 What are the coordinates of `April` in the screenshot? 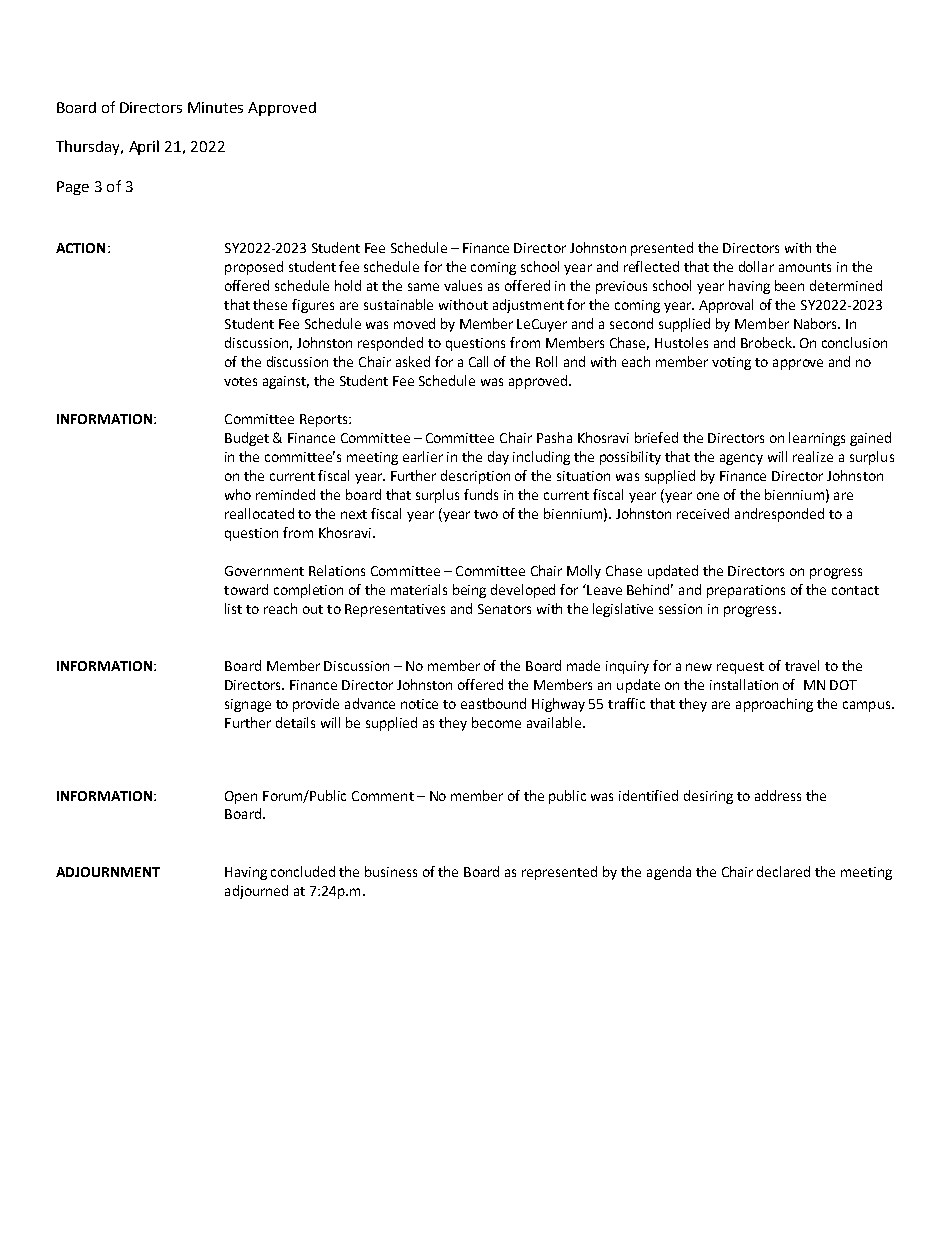 It's located at (144, 147).
